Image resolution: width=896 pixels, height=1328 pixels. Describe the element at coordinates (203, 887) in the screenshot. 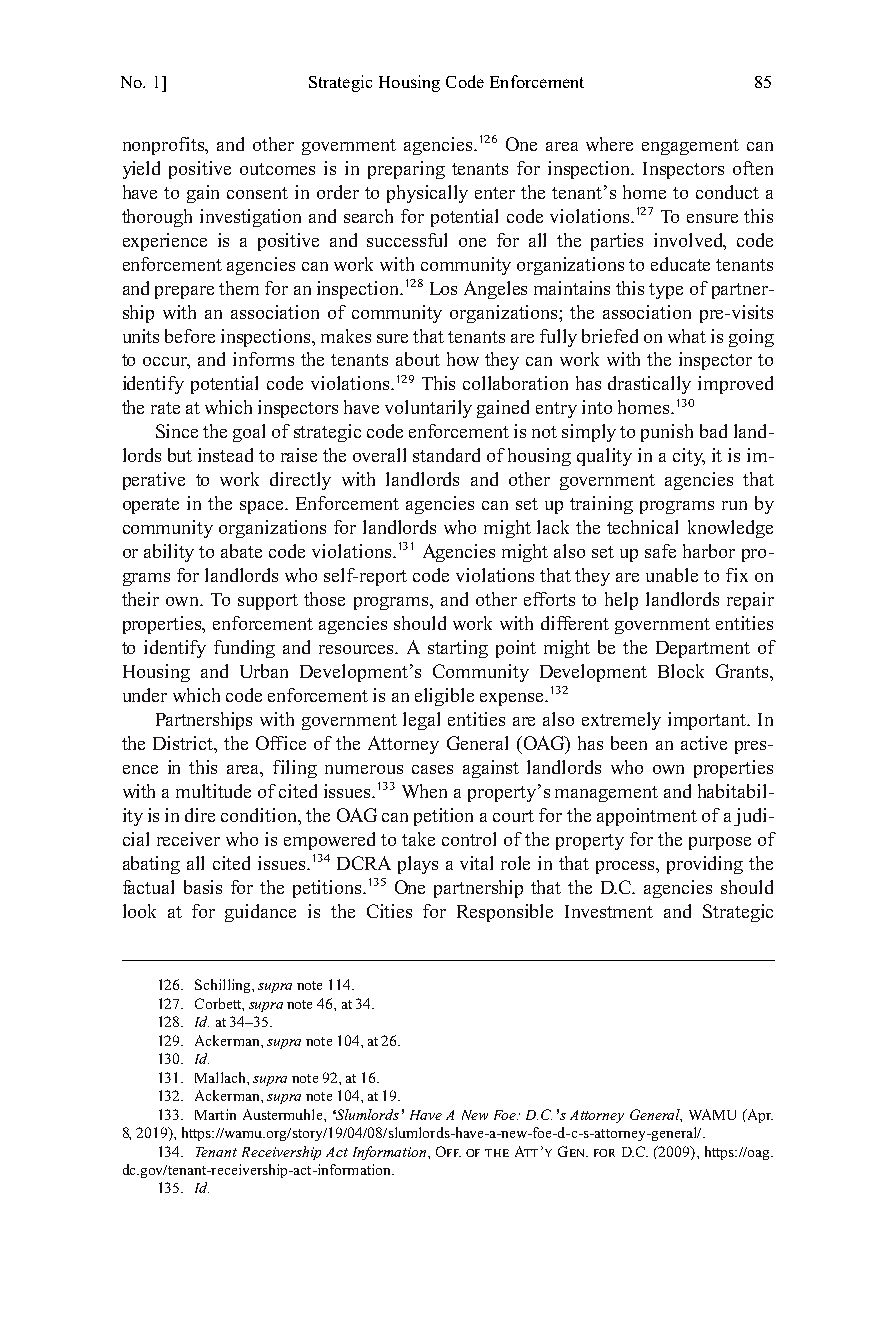

I see `basis` at that location.
